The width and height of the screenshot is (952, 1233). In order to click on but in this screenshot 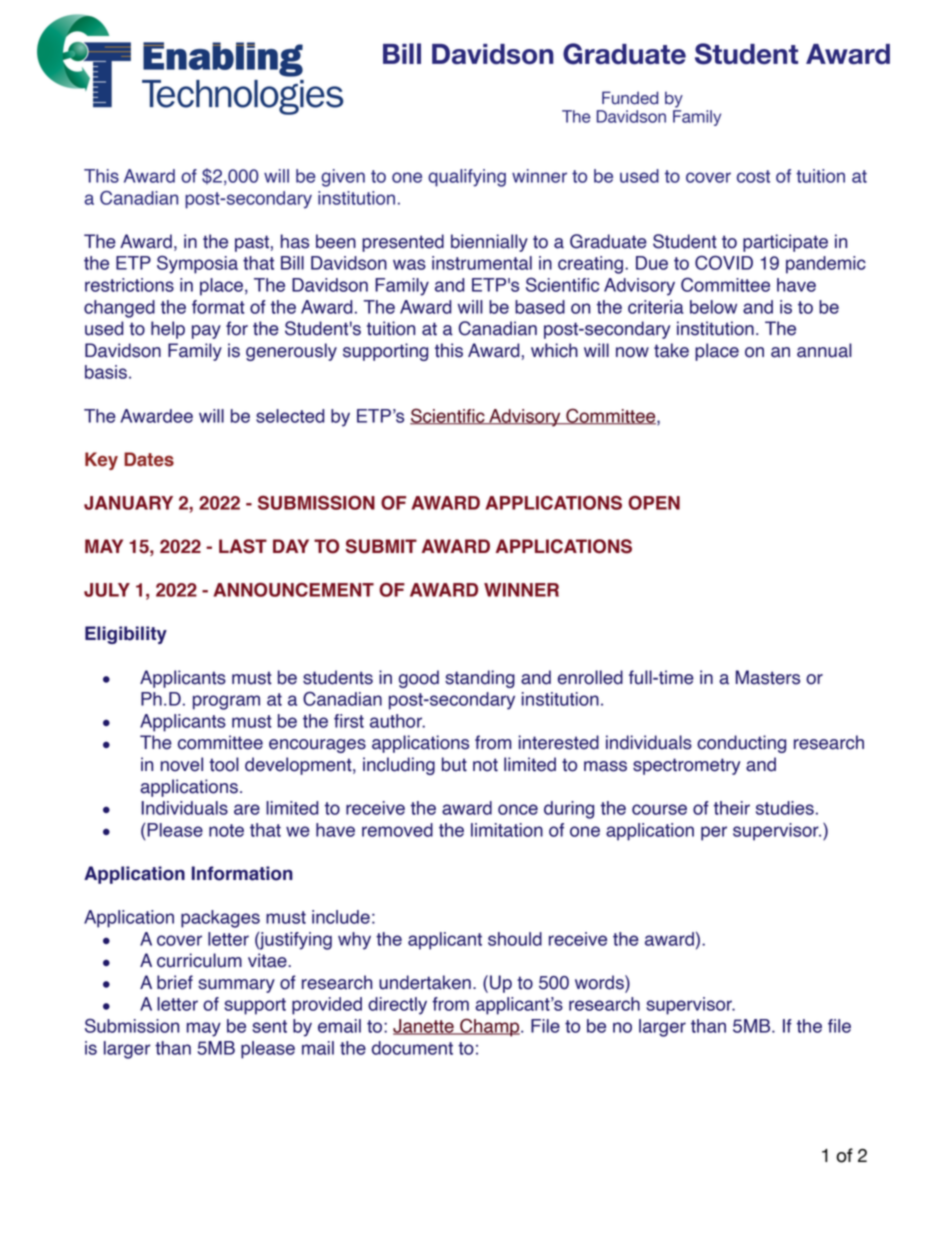, I will do `click(454, 764)`.
